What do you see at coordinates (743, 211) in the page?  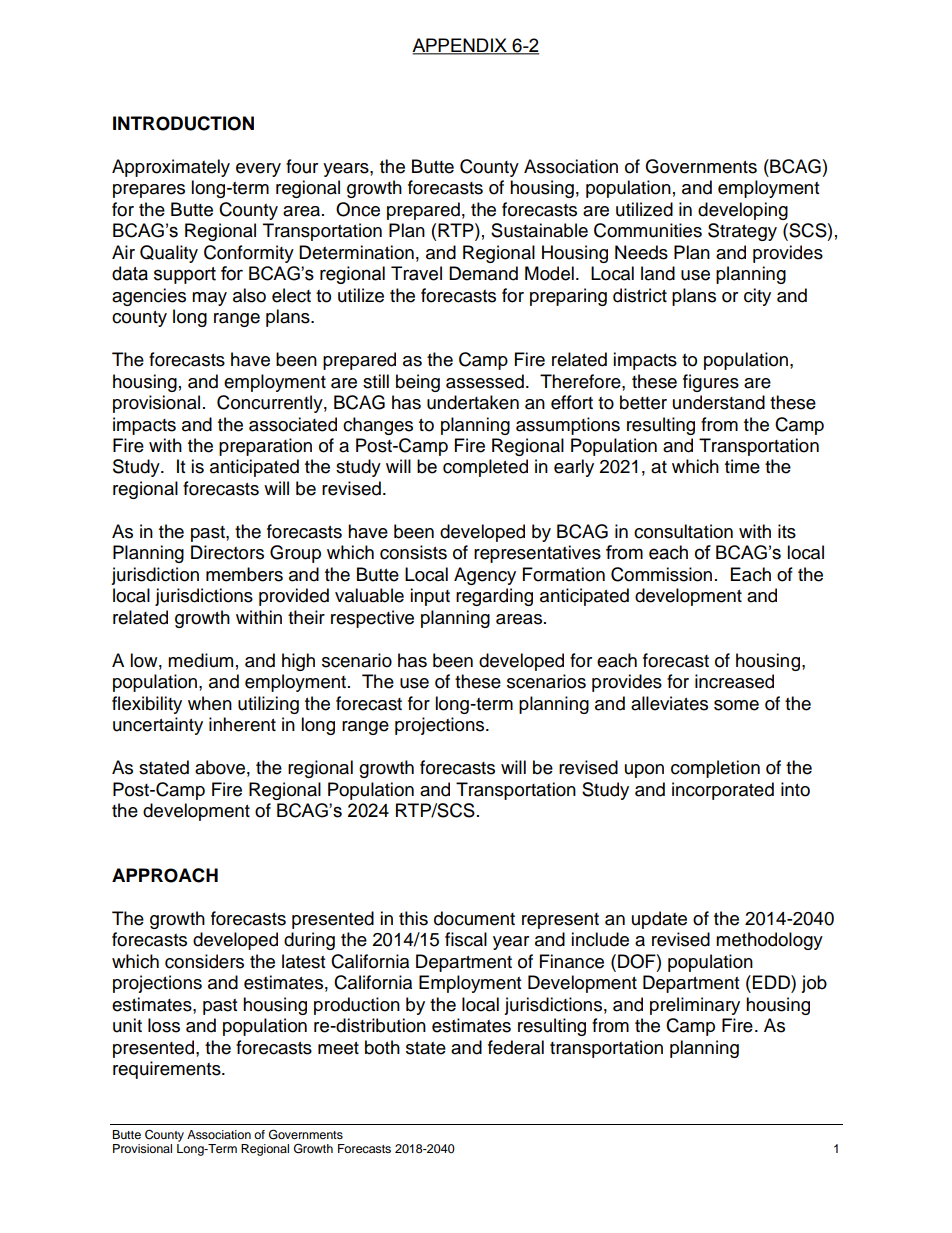 I see `developing` at bounding box center [743, 211].
